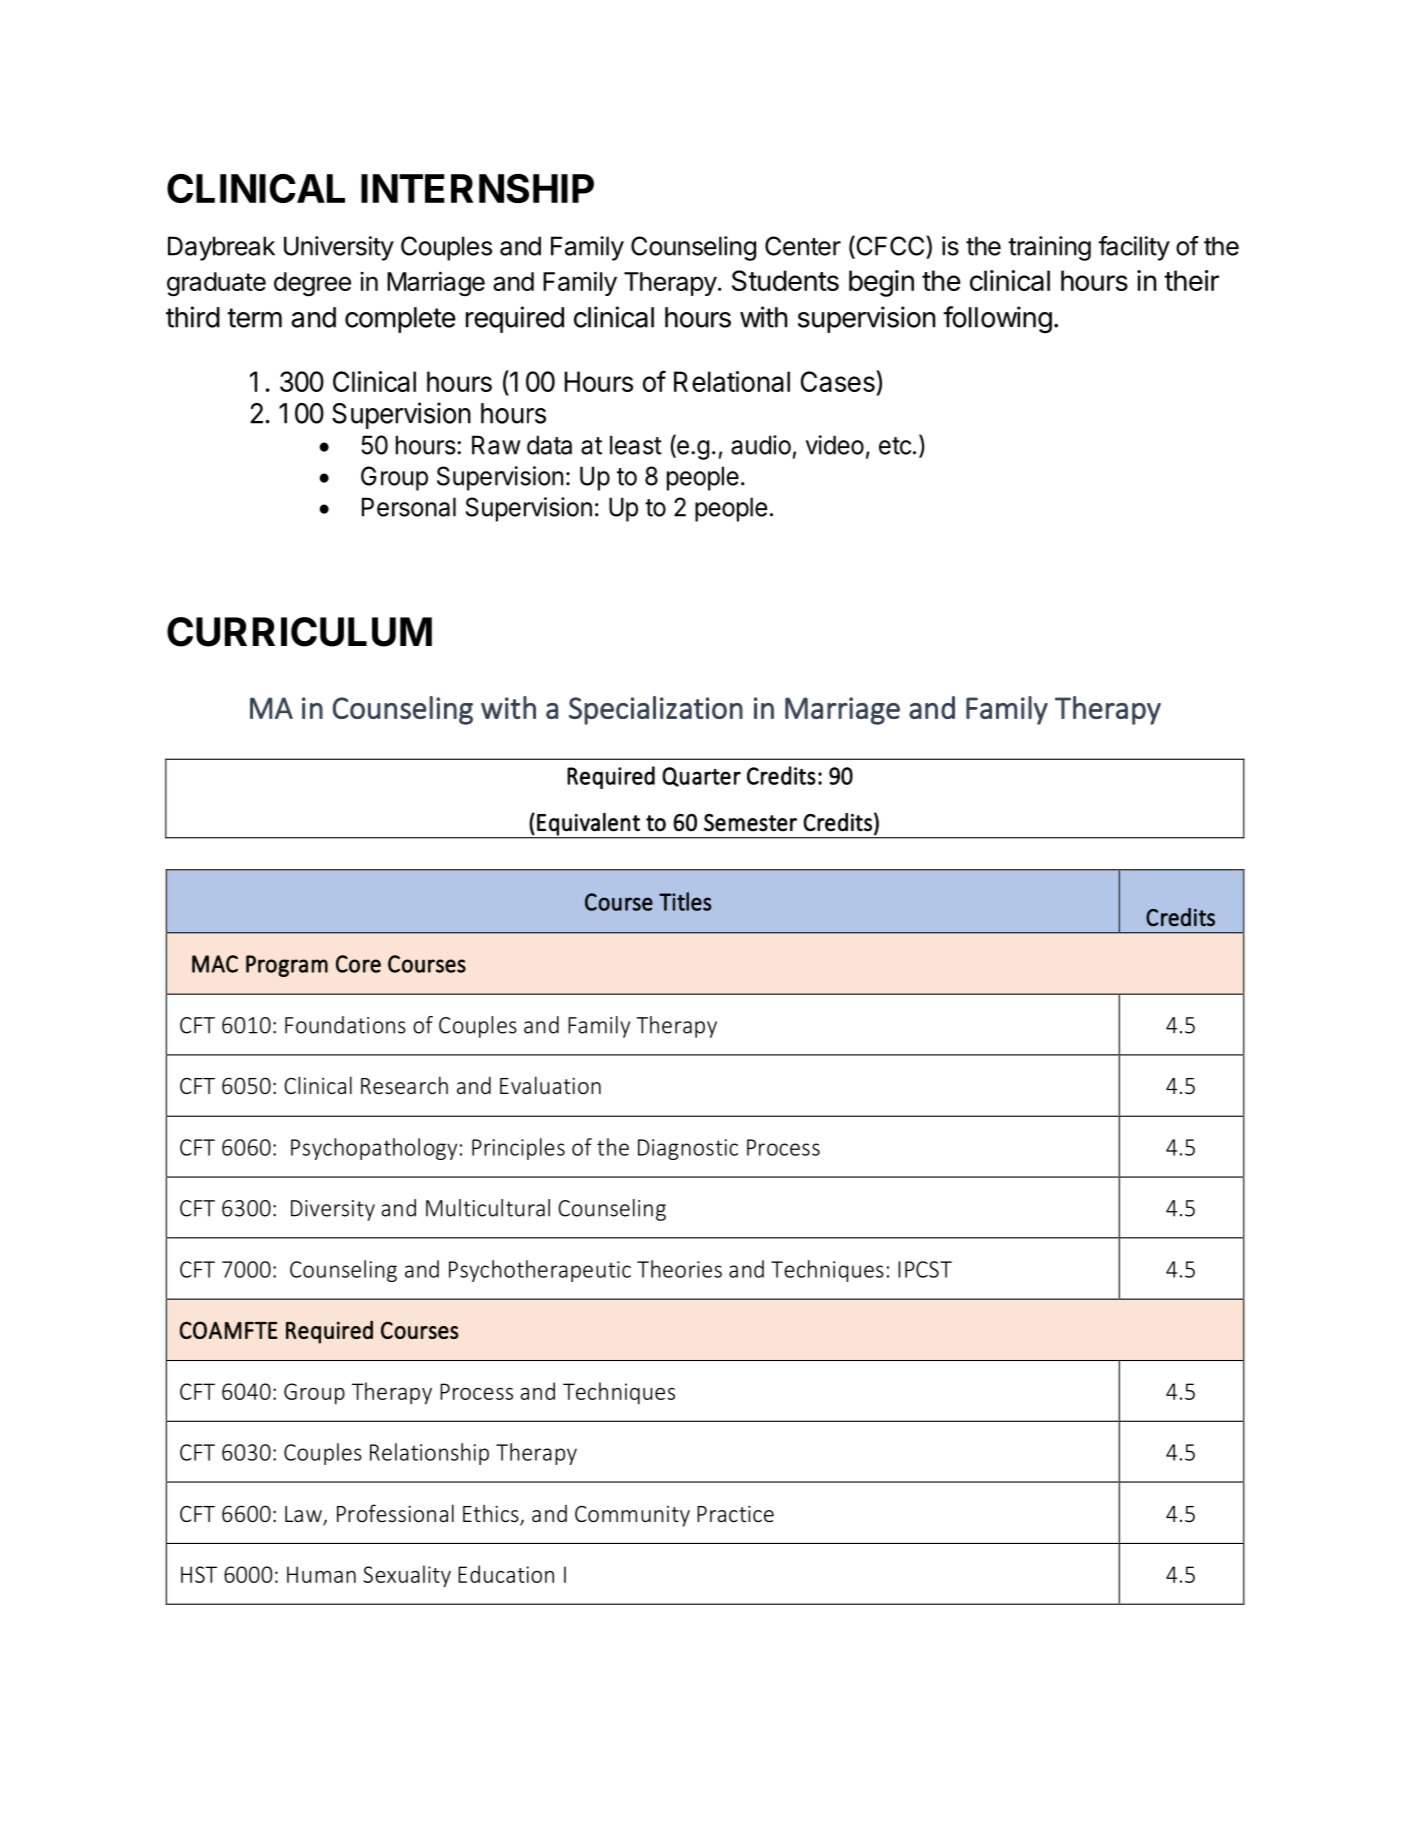 The width and height of the screenshot is (1409, 1823). I want to click on Semester, so click(750, 823).
